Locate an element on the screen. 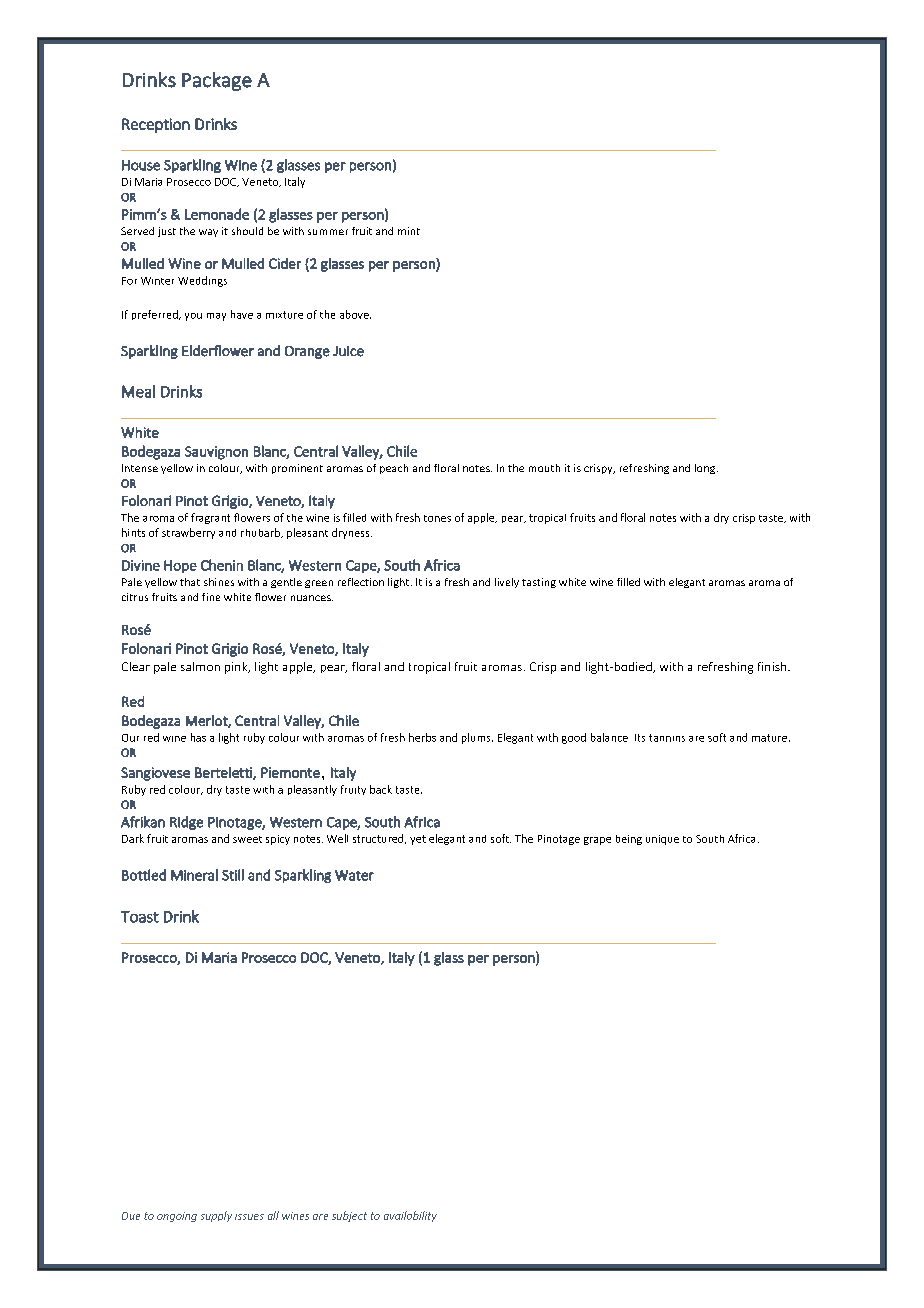 Image resolution: width=924 pixels, height=1308 pixels. Package is located at coordinates (217, 81).
